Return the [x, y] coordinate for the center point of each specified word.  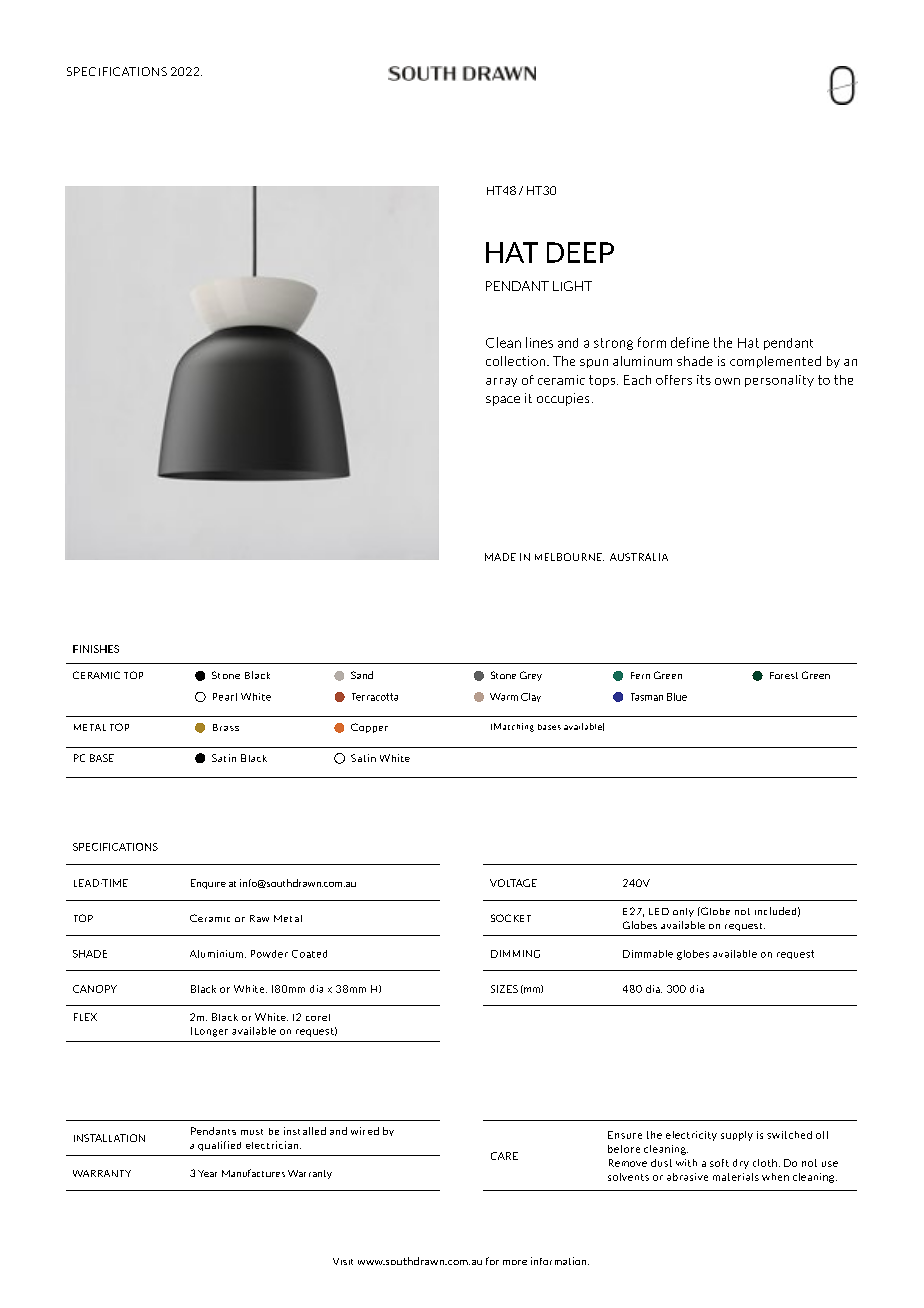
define [690, 342]
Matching [514, 727]
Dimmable [648, 954]
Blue [677, 697]
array [501, 382]
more [515, 1262]
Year [207, 1173]
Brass [226, 727]
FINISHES [96, 649]
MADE [500, 557]
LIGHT [572, 286]
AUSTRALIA [639, 557]
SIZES [504, 989]
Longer [211, 1032]
